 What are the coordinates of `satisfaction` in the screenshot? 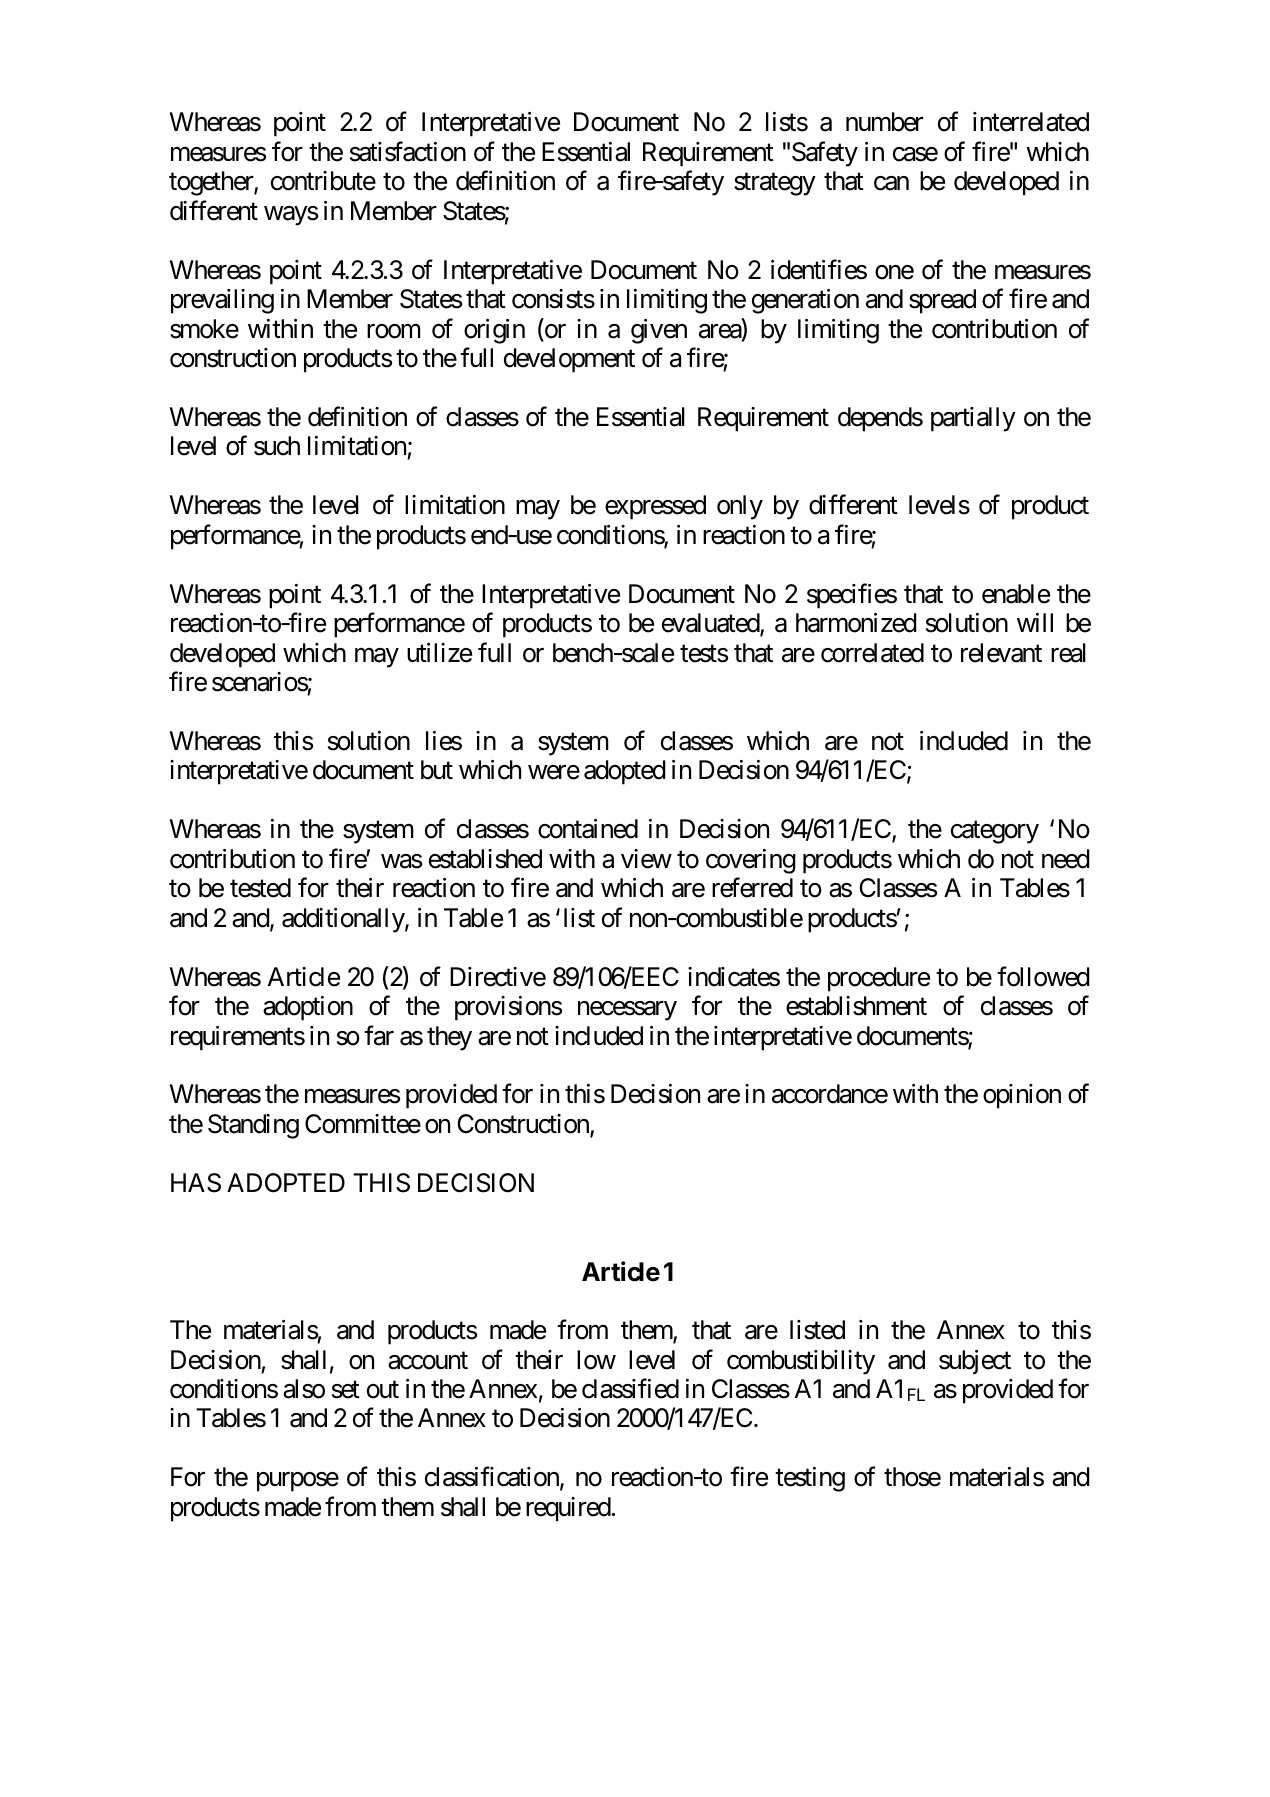 It's located at (408, 151).
